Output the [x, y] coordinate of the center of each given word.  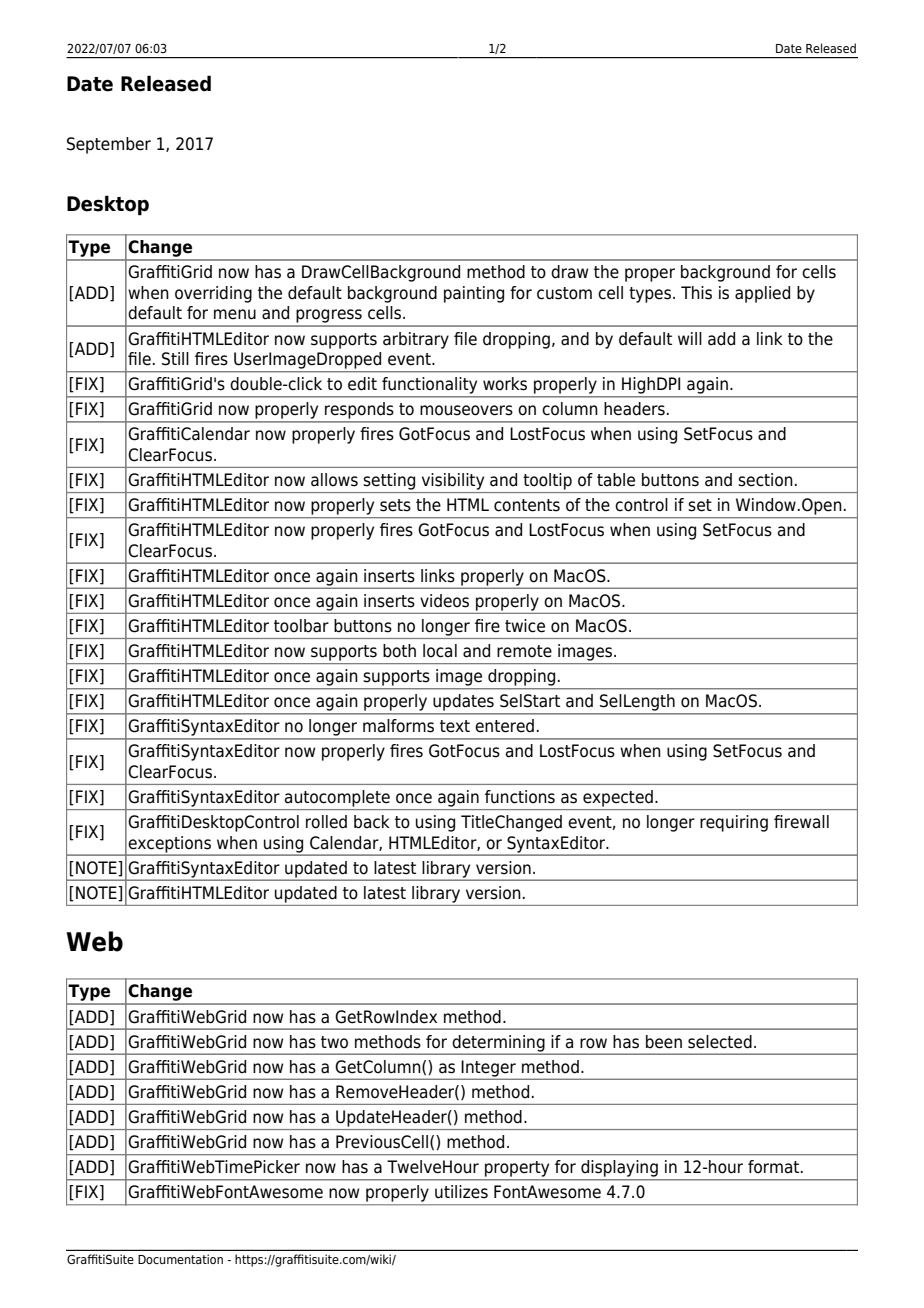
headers [634, 409]
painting [474, 294]
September [109, 145]
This [696, 293]
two [334, 1042]
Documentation [180, 1259]
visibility [453, 481]
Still [175, 359]
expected [618, 798]
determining [498, 1044]
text [455, 726]
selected [720, 1042]
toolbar [301, 626]
